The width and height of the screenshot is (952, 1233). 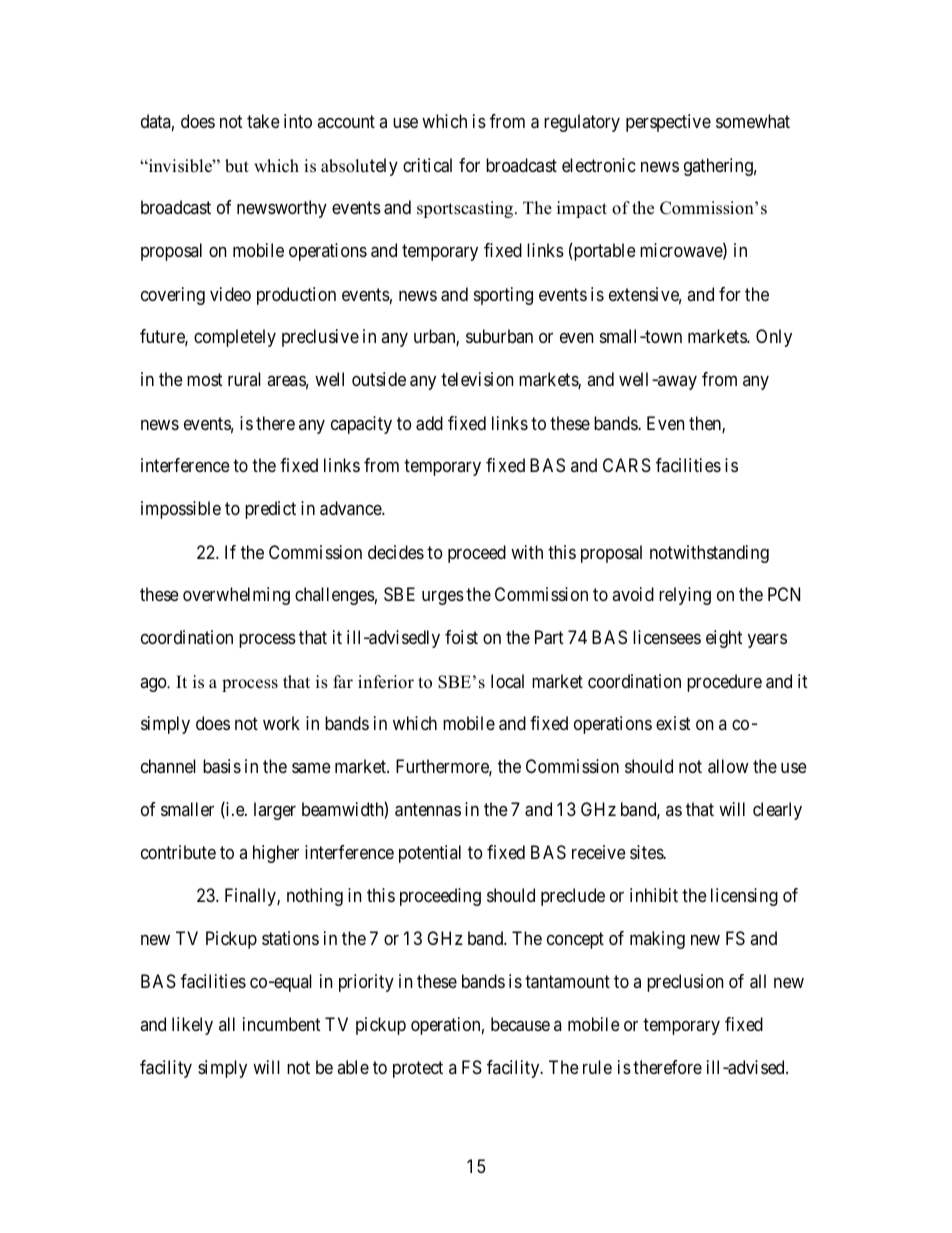 What do you see at coordinates (427, 165) in the screenshot?
I see `critical` at bounding box center [427, 165].
